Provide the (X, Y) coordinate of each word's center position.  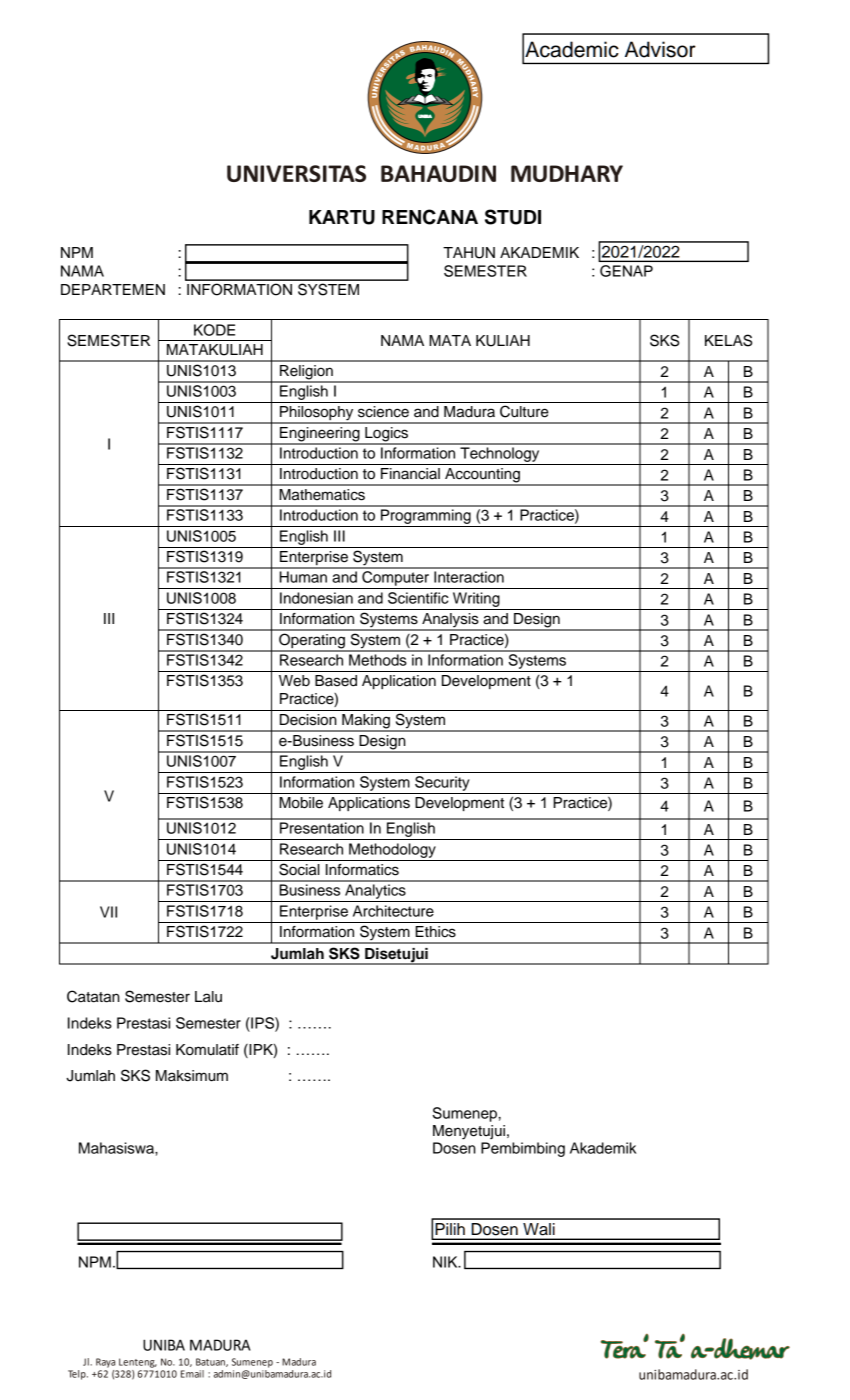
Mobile (301, 803)
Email (192, 1374)
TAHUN (469, 253)
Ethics (435, 932)
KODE (214, 330)
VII (108, 912)
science (383, 412)
